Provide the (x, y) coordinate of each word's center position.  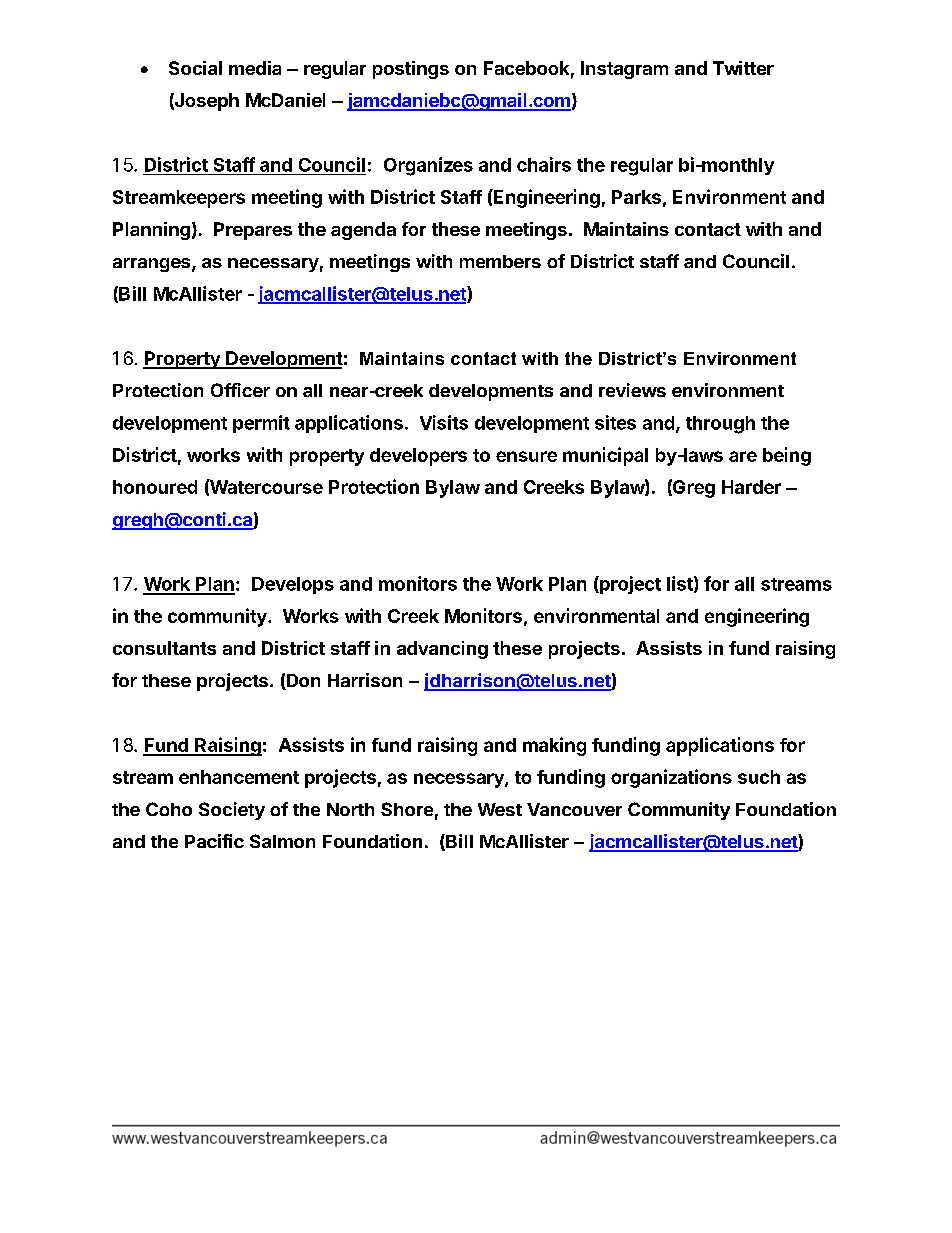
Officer (240, 390)
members (500, 261)
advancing (442, 650)
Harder (751, 487)
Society (232, 811)
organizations (671, 778)
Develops (293, 585)
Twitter (743, 68)
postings (411, 70)
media (255, 68)
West (500, 809)
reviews (632, 390)
